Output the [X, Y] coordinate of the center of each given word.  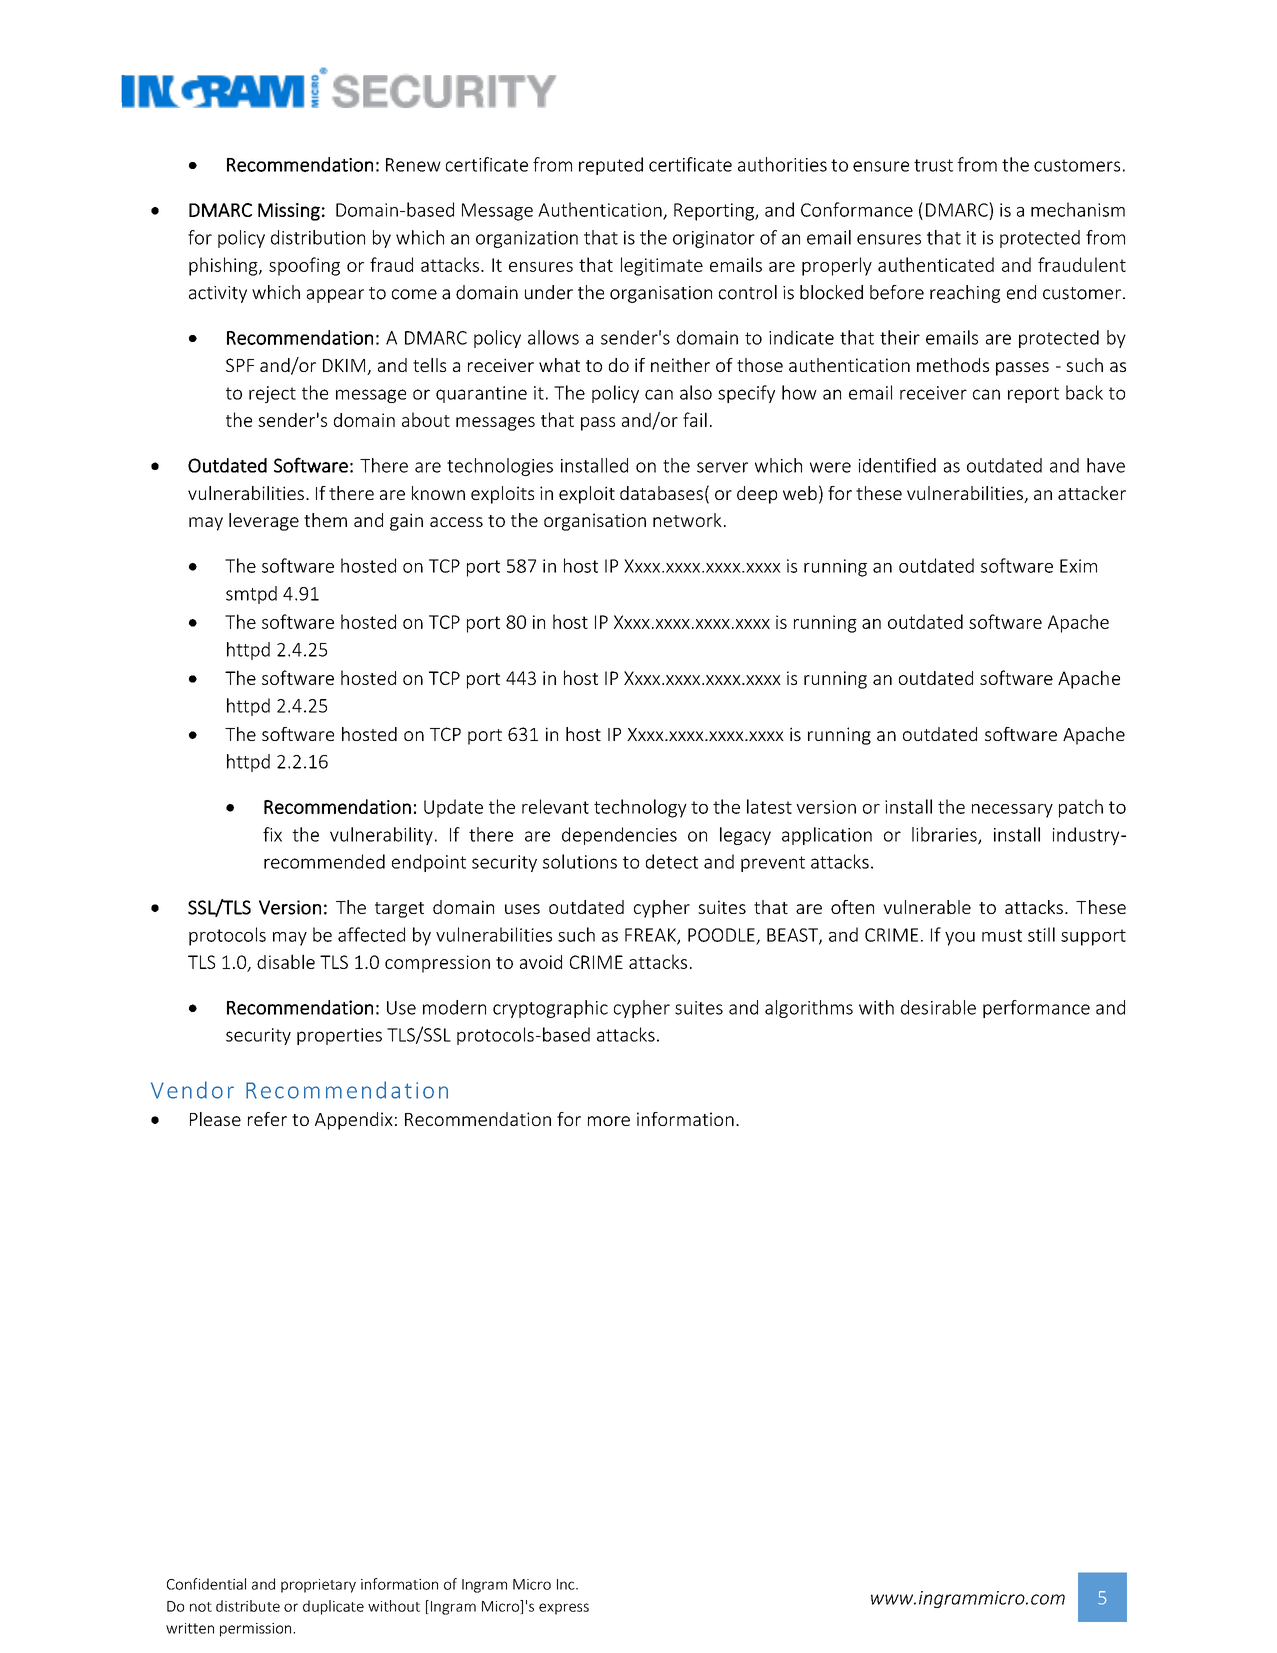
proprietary [318, 1586]
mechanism [1078, 209]
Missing [289, 212]
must [1002, 935]
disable [286, 961]
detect [672, 861]
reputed [611, 166]
